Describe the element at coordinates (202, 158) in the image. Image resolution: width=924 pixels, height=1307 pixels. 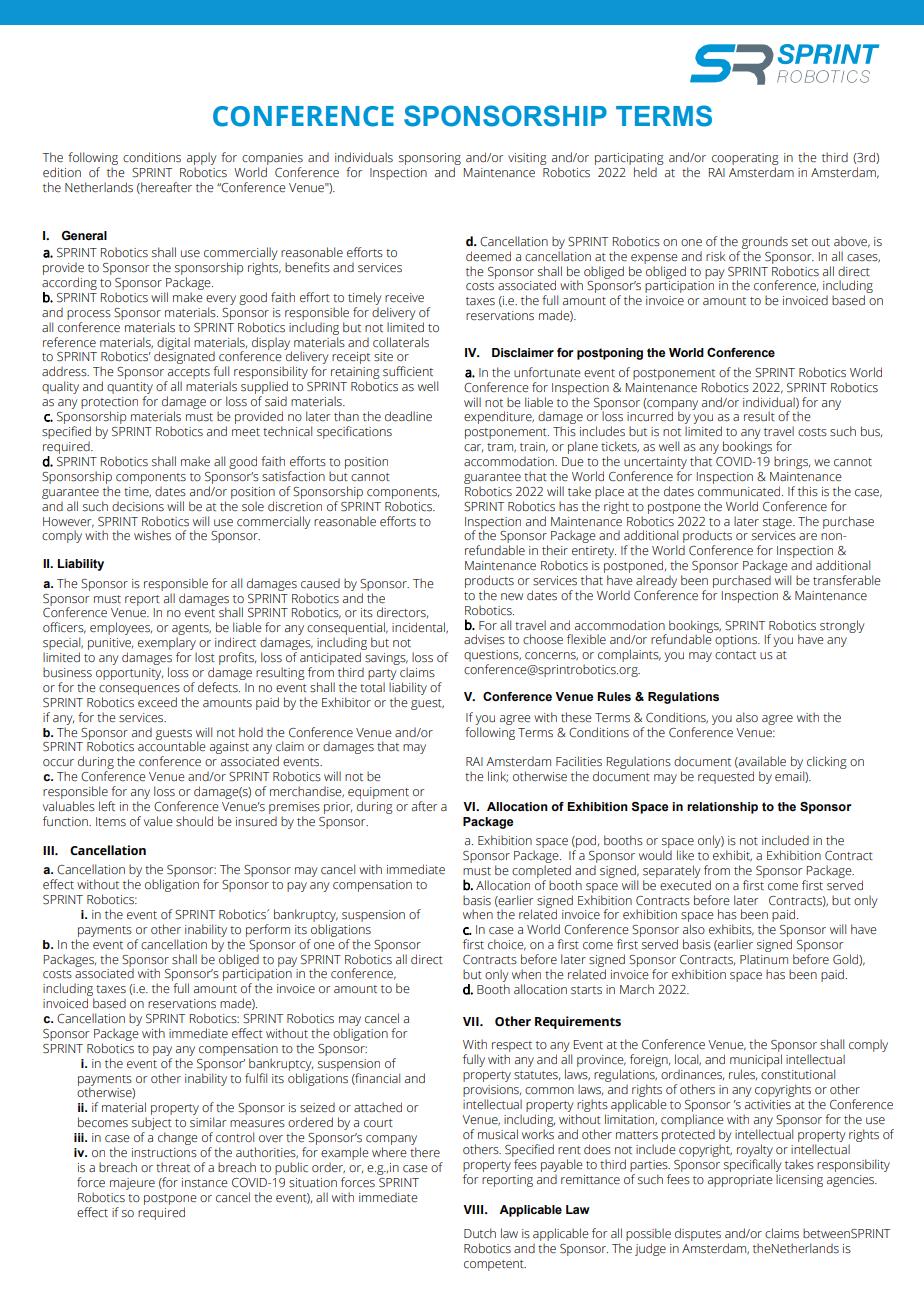
I see `apply` at that location.
